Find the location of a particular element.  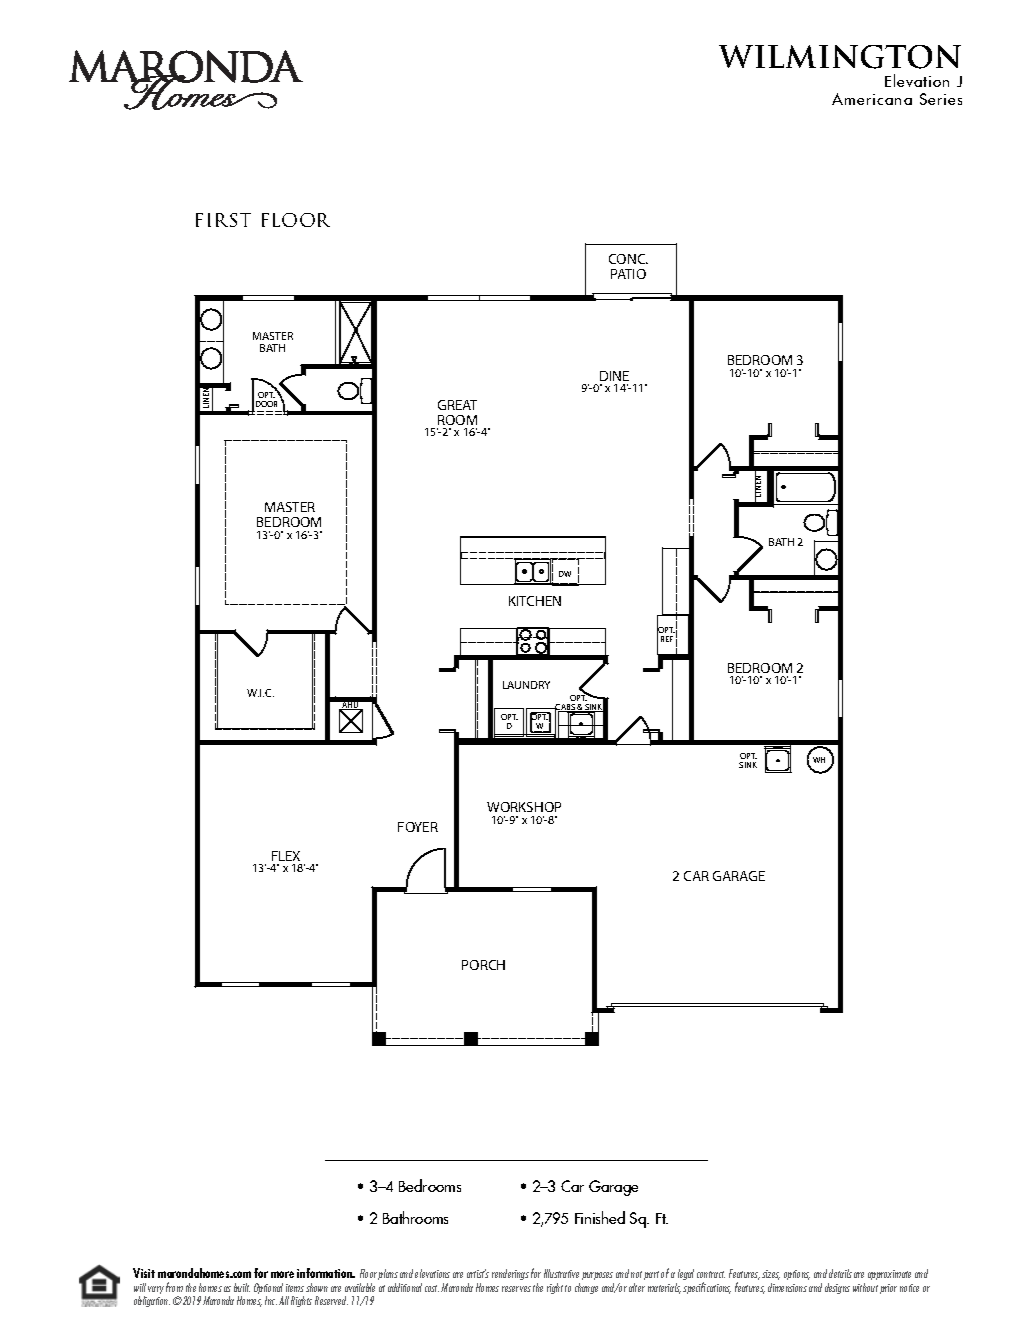

FIRST is located at coordinates (223, 220).
